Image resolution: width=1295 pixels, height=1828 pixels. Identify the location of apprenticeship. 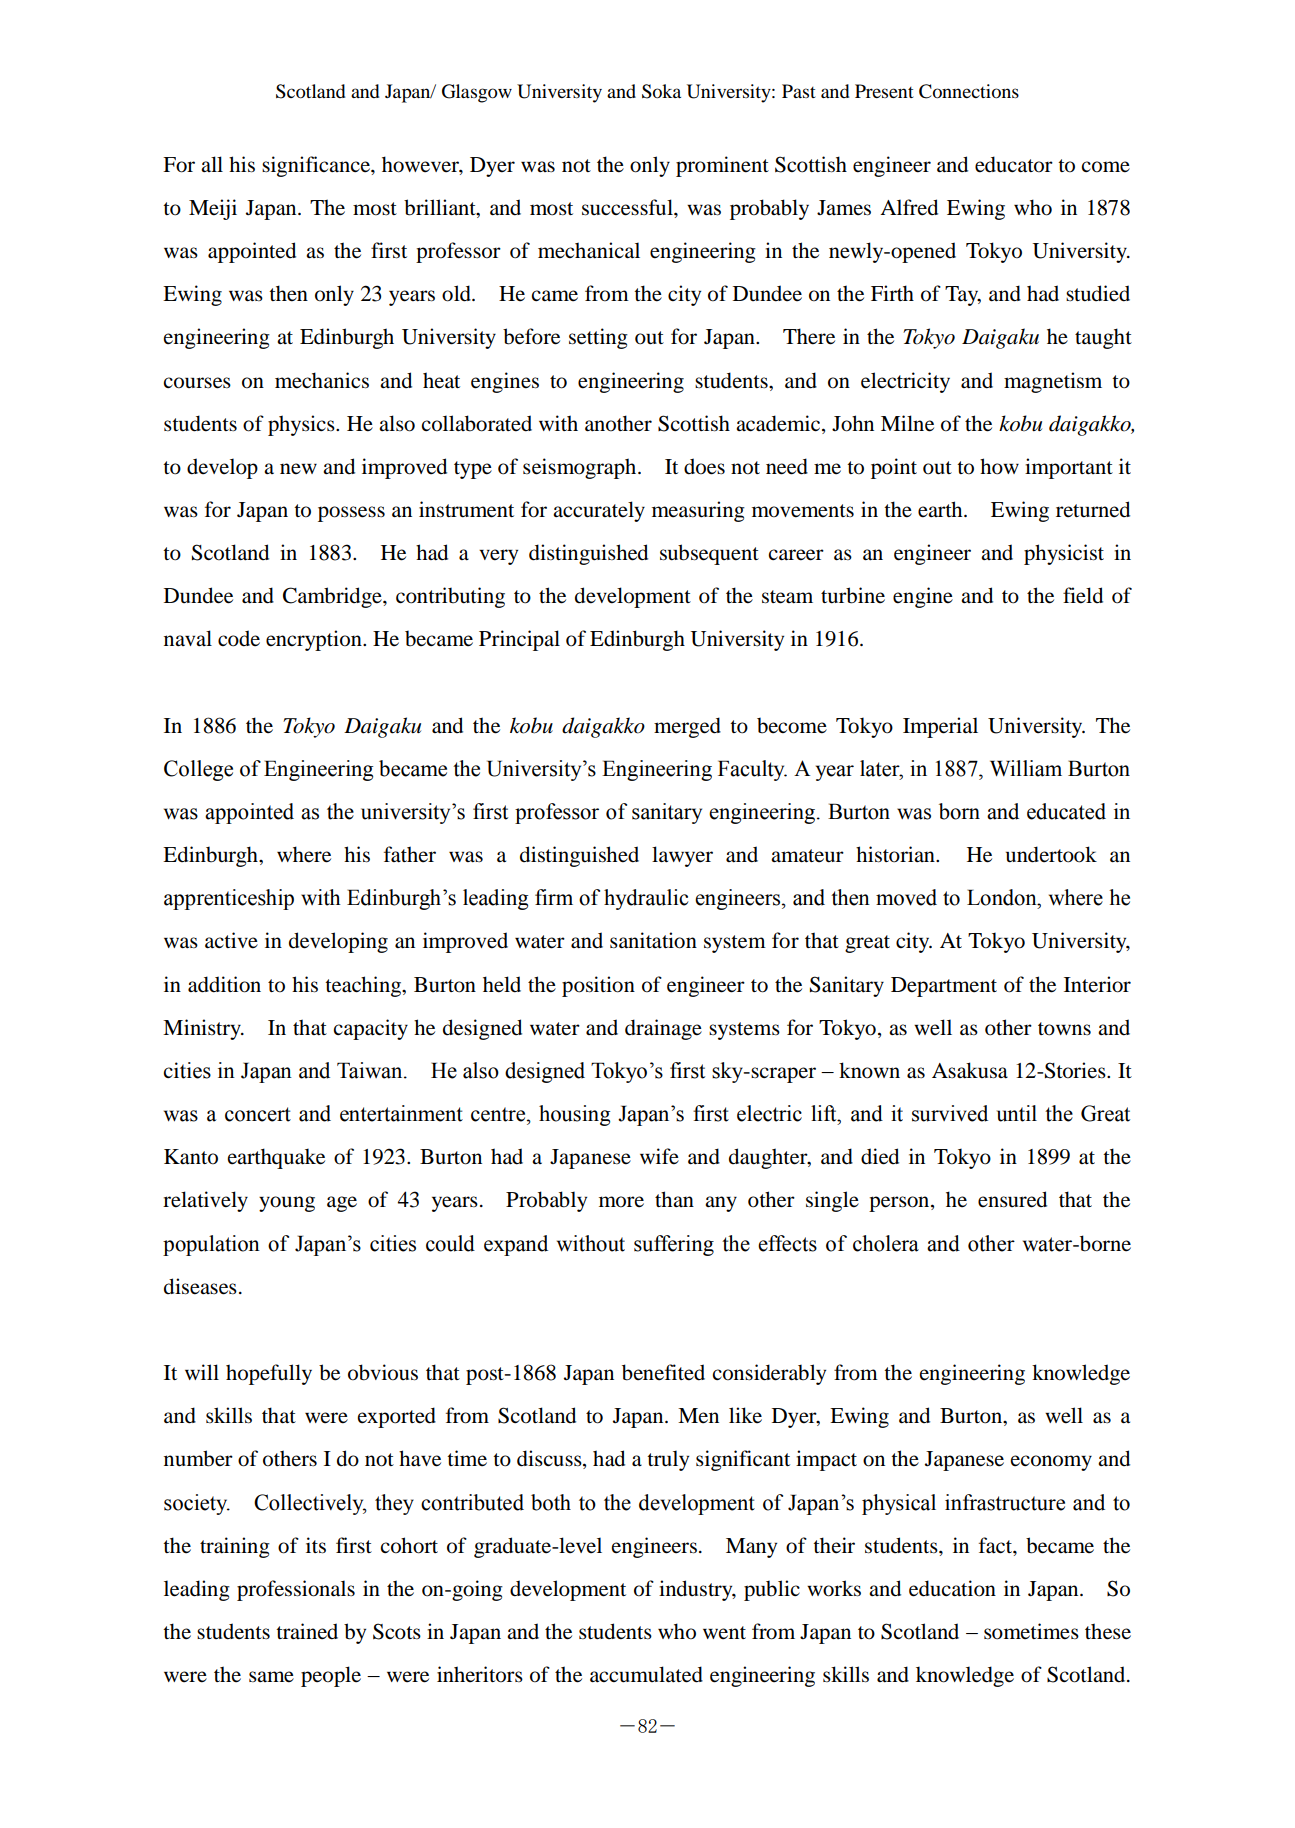
(229, 899).
